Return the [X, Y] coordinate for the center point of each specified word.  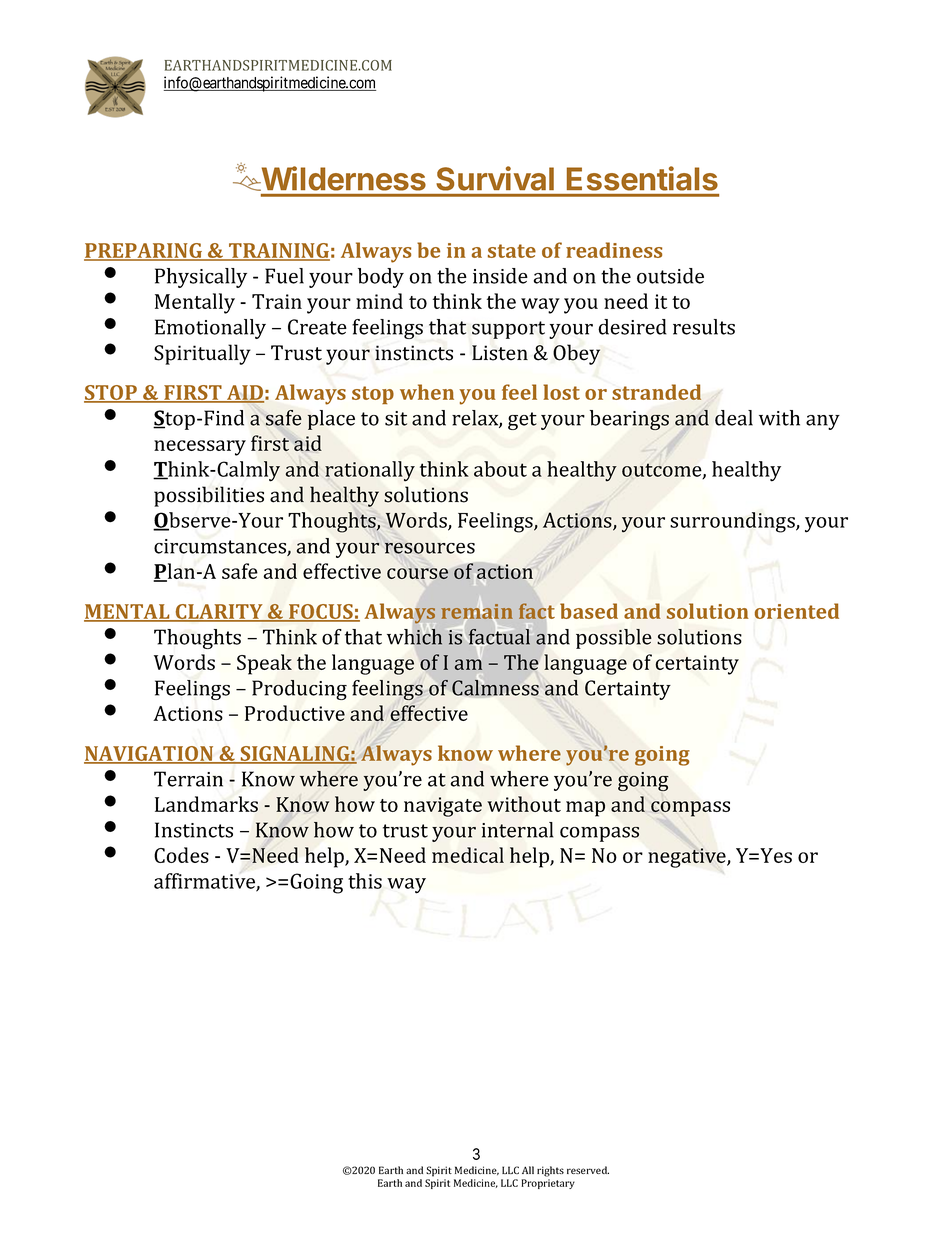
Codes [181, 855]
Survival [495, 178]
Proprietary [548, 1184]
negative [688, 858]
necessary [200, 448]
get [522, 421]
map [585, 809]
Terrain [188, 779]
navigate [443, 807]
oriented [797, 611]
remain [477, 612]
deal [734, 418]
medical [468, 855]
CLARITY [219, 612]
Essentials [642, 178]
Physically [201, 278]
